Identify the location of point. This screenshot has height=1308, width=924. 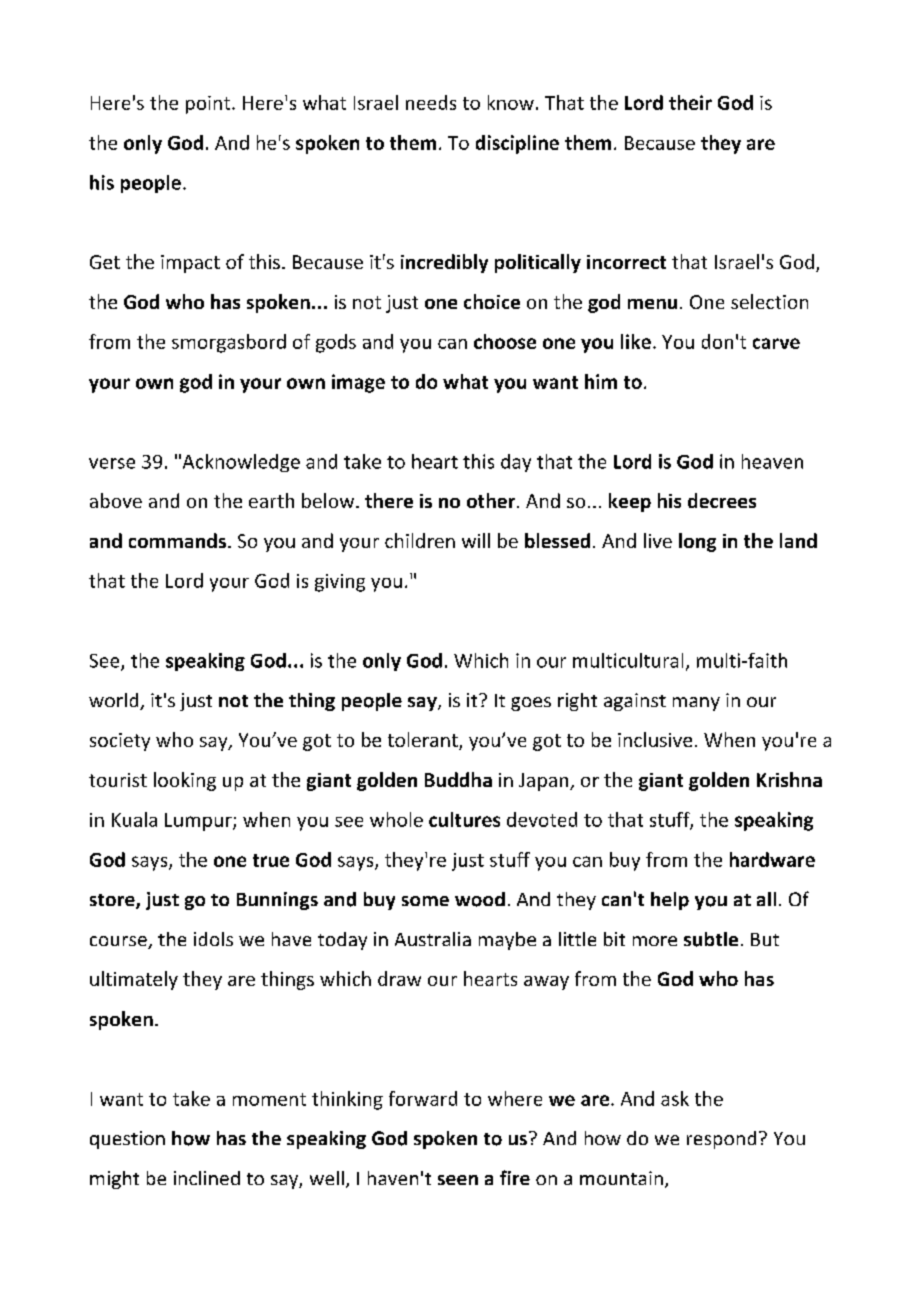
(209, 105).
